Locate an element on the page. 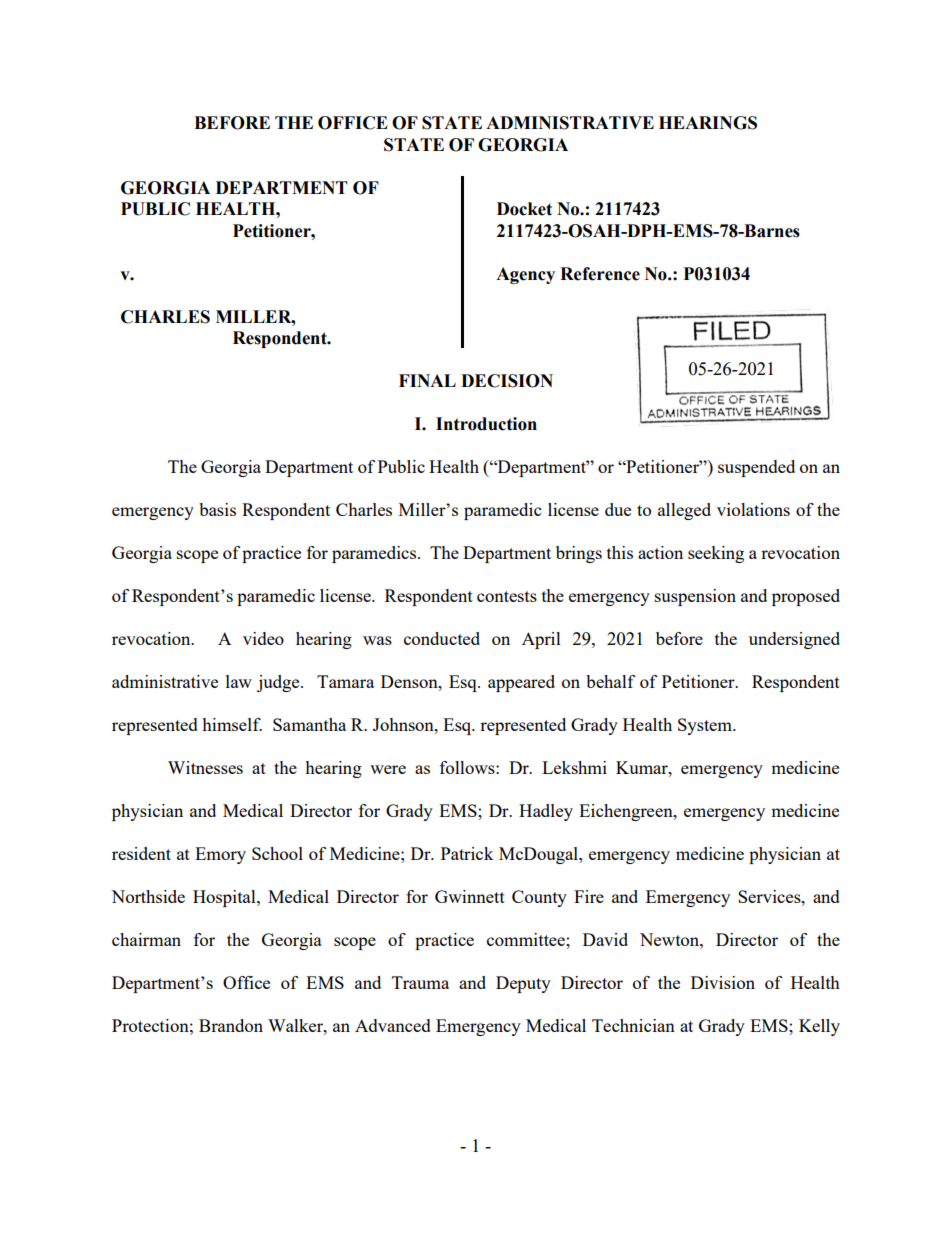 The height and width of the document is (1233, 952). Division is located at coordinates (723, 982).
